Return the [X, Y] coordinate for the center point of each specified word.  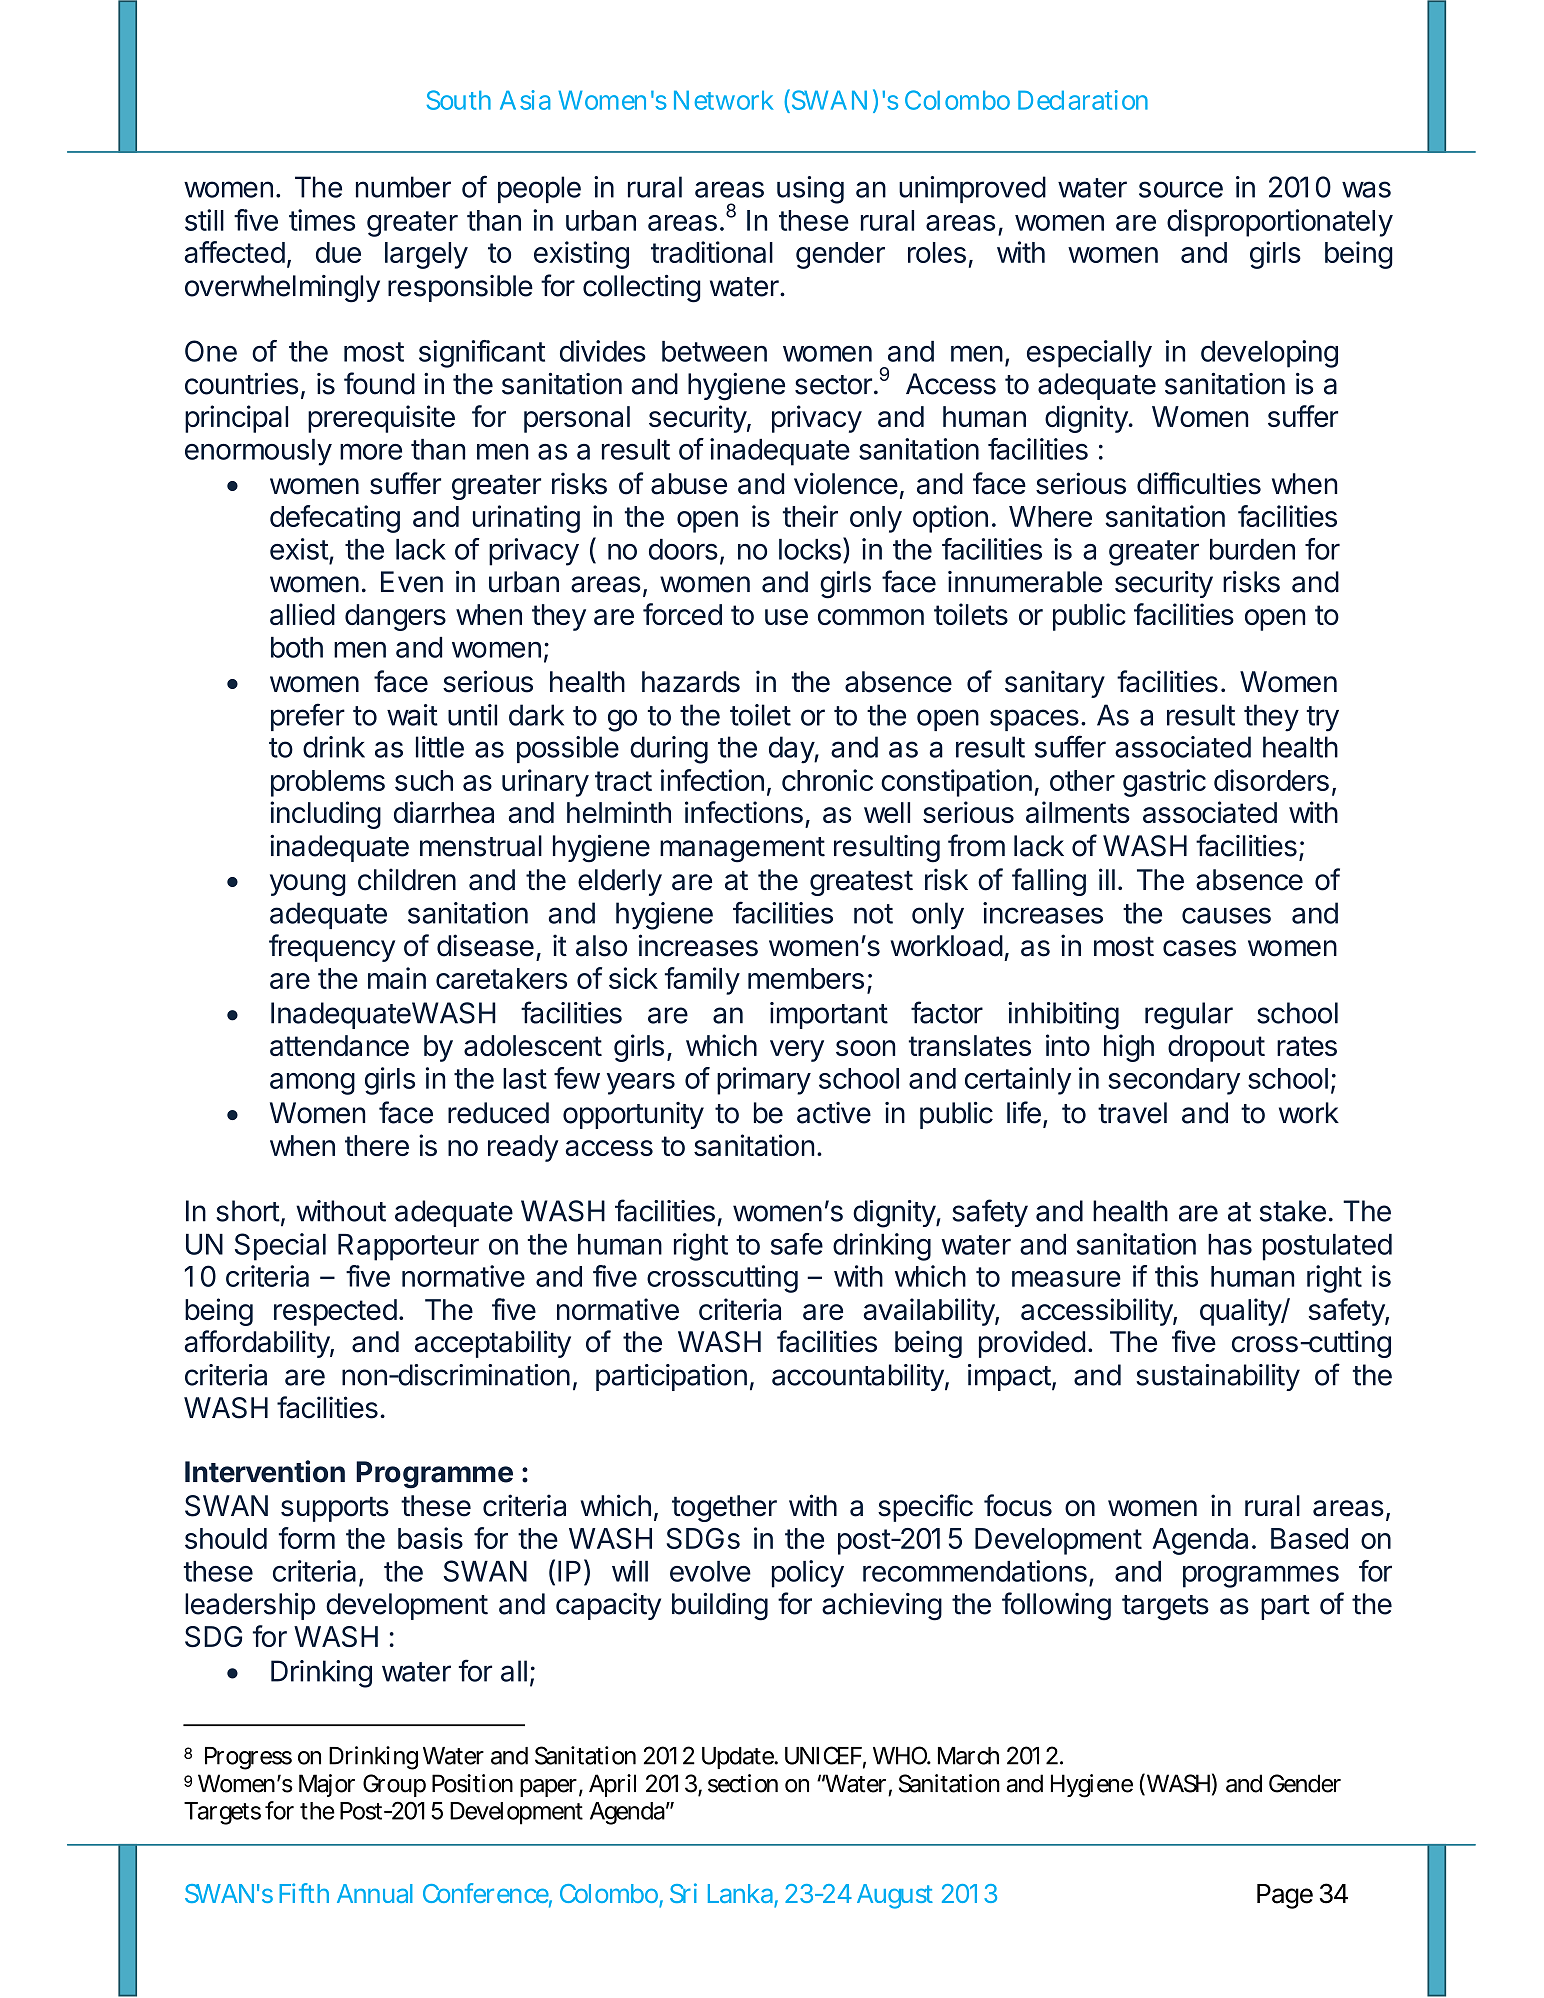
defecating [335, 519]
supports [335, 1509]
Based [1309, 1538]
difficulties [1199, 483]
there [377, 1145]
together [724, 1508]
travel [1132, 1113]
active [834, 1113]
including [325, 815]
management [742, 850]
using [810, 190]
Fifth [304, 1893]
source [1181, 189]
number [403, 187]
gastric [1164, 783]
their [810, 516]
